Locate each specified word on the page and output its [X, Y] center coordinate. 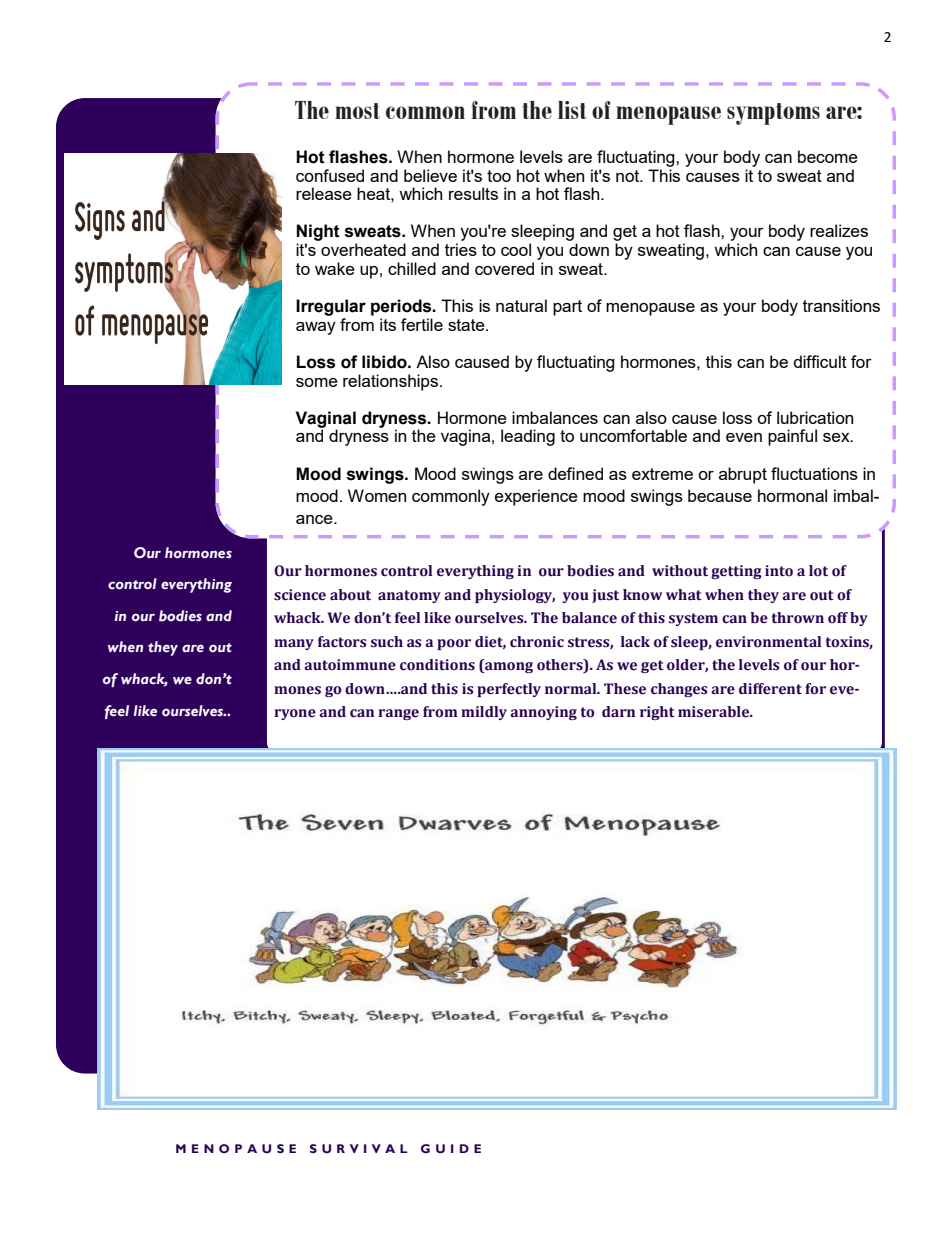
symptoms [773, 114]
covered [504, 268]
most [357, 111]
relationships [392, 382]
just [605, 596]
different [770, 689]
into [779, 571]
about [350, 595]
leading [528, 437]
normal [572, 689]
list [572, 110]
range [398, 714]
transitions [841, 305]
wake [335, 268]
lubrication [815, 417]
